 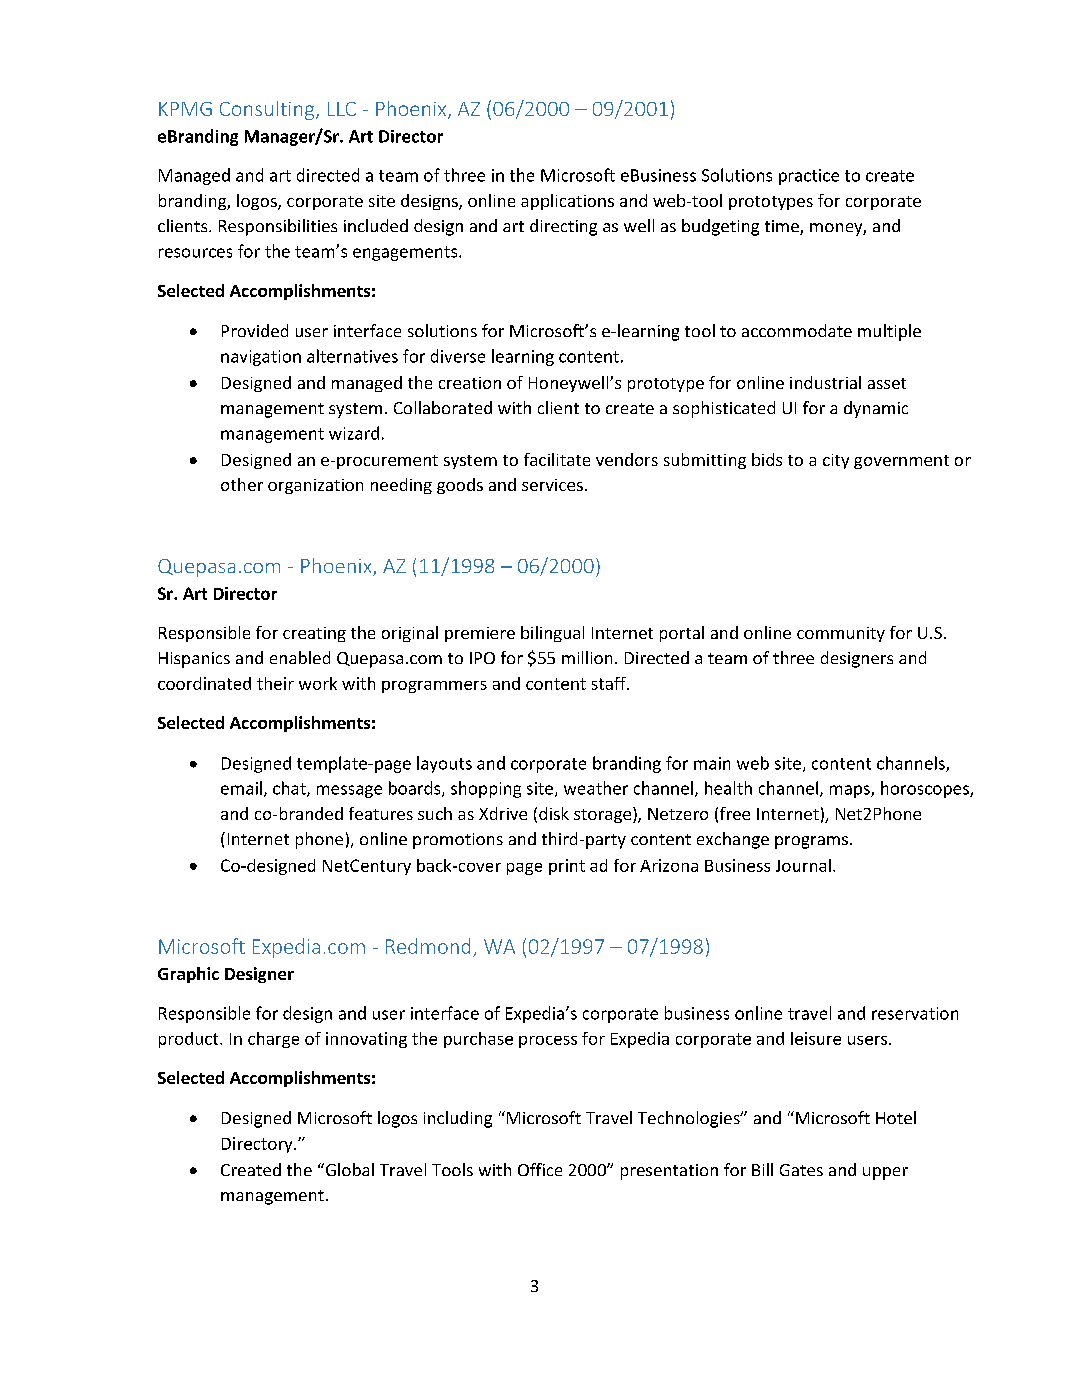 I want to click on weather, so click(x=596, y=788).
